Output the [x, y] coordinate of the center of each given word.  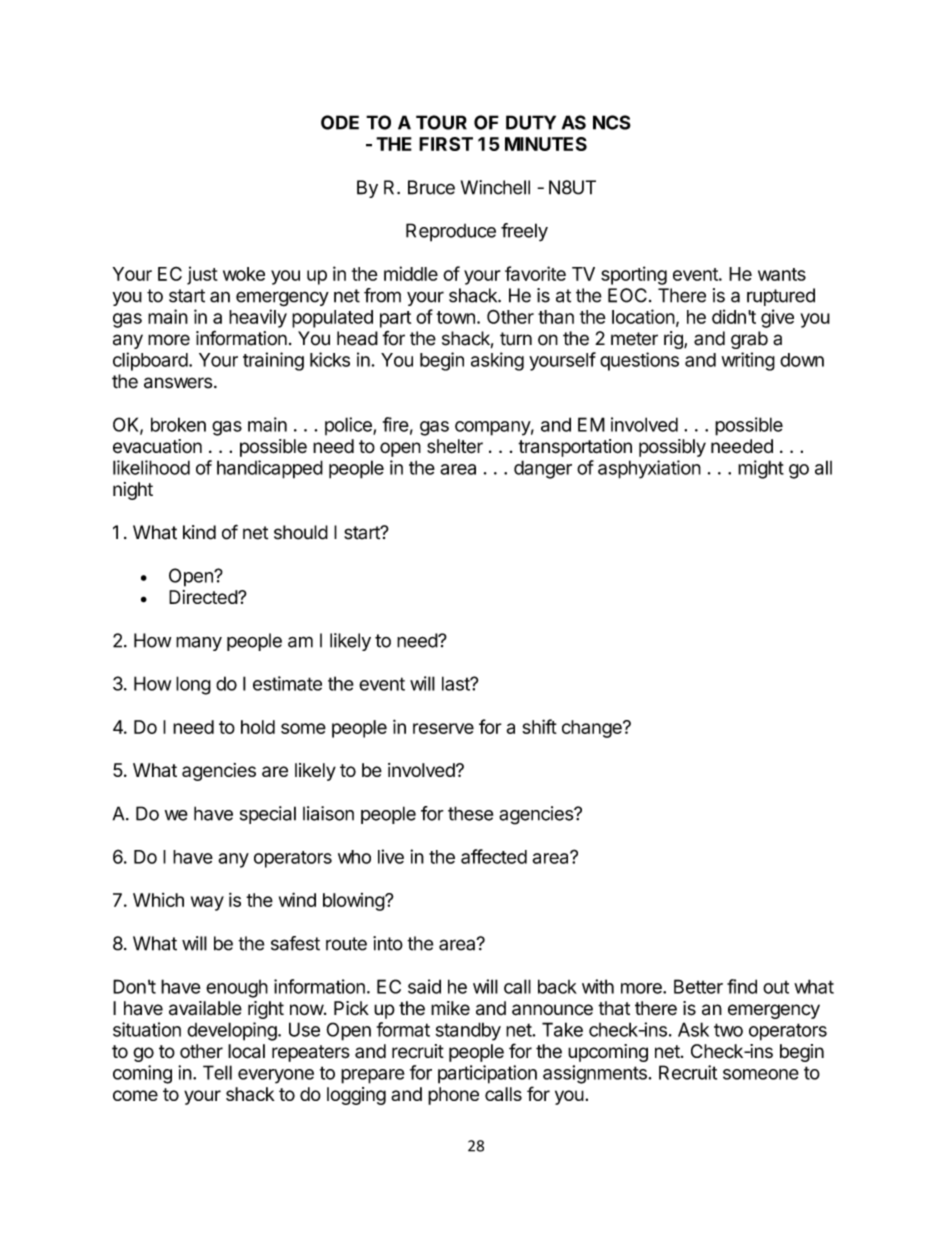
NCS [612, 122]
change [593, 729]
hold [258, 727]
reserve [443, 728]
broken [178, 424]
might [761, 469]
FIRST [446, 144]
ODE [340, 122]
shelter [455, 446]
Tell [217, 1072]
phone [453, 1096]
